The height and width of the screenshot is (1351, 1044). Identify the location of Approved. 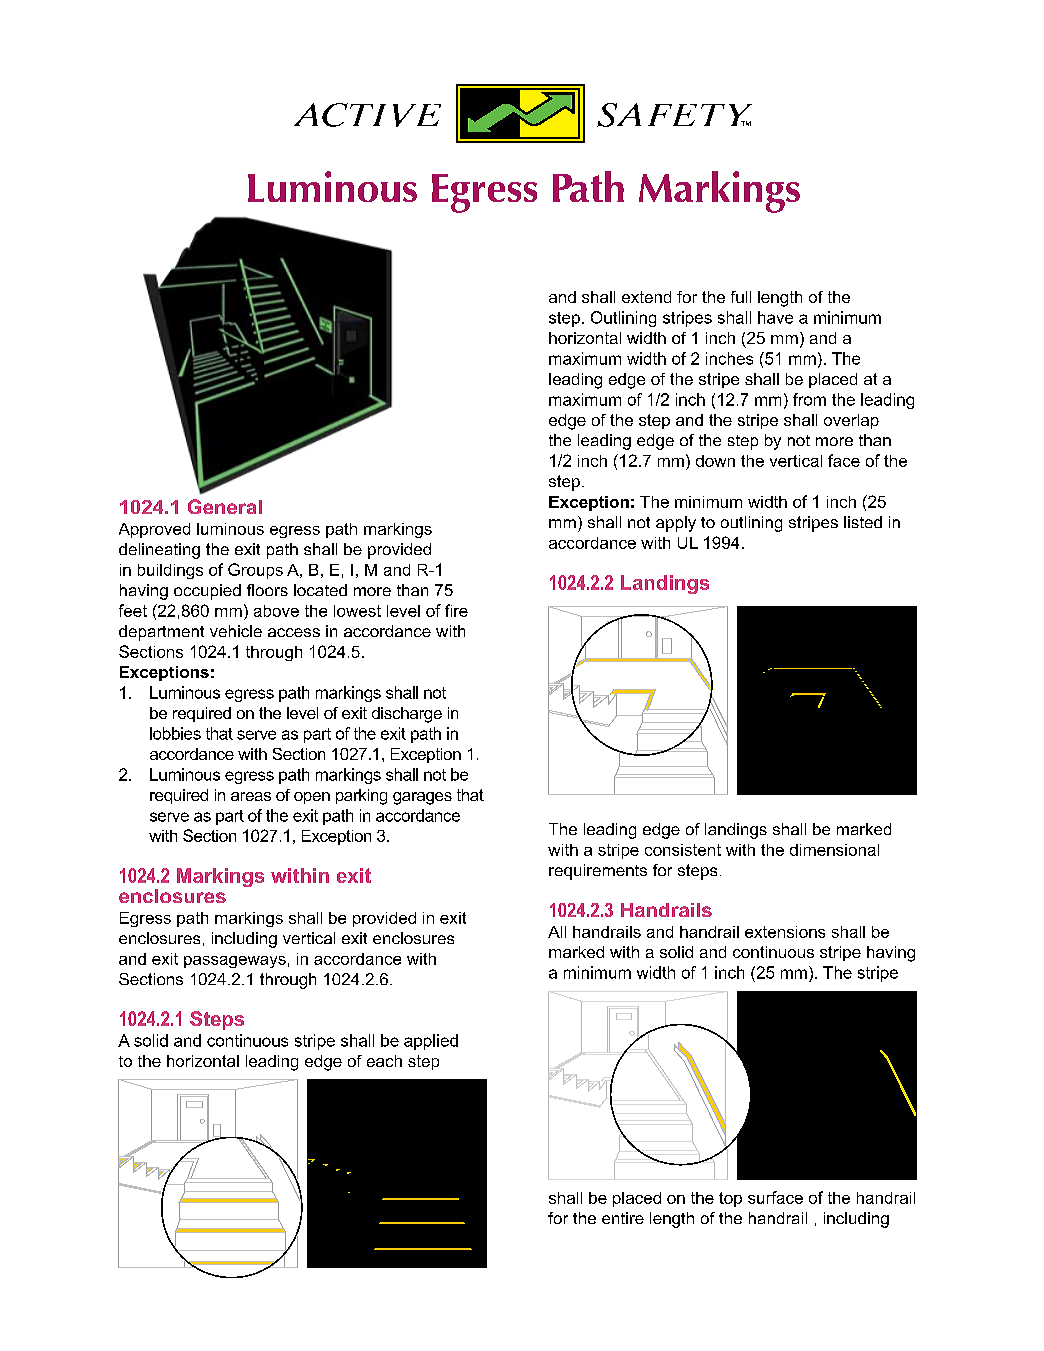
(154, 530).
